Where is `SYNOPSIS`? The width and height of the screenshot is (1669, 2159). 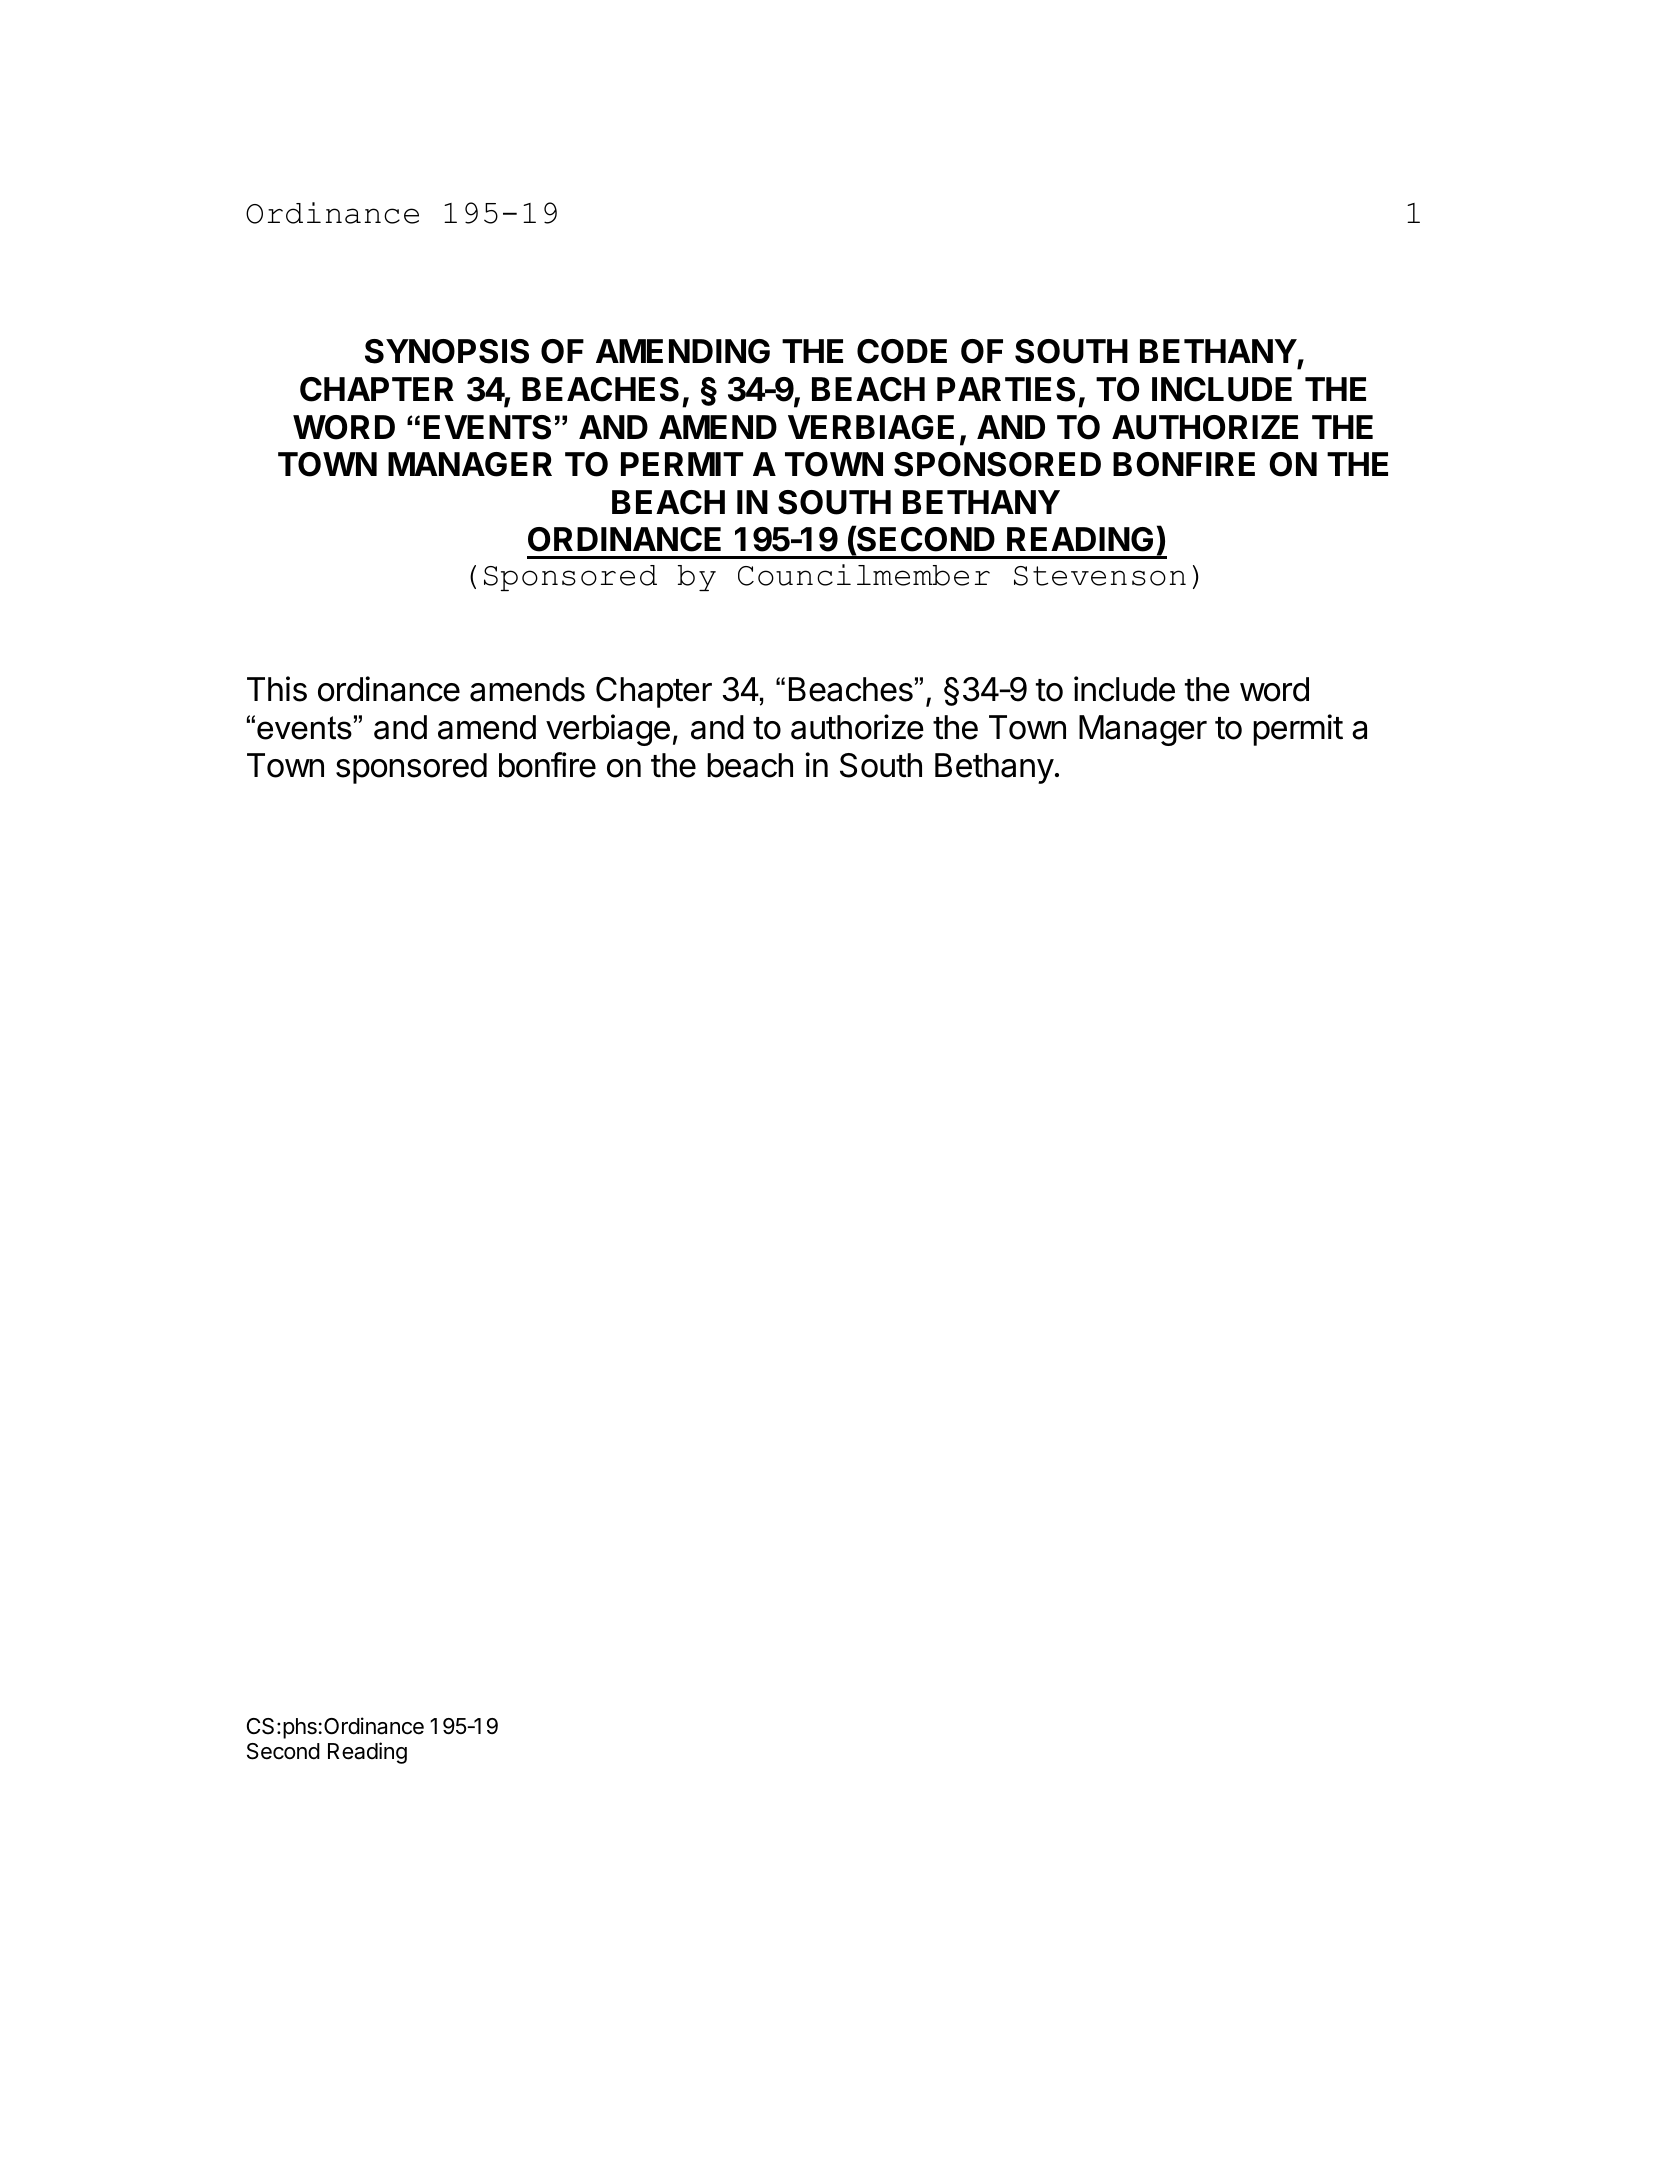 SYNOPSIS is located at coordinates (447, 351).
